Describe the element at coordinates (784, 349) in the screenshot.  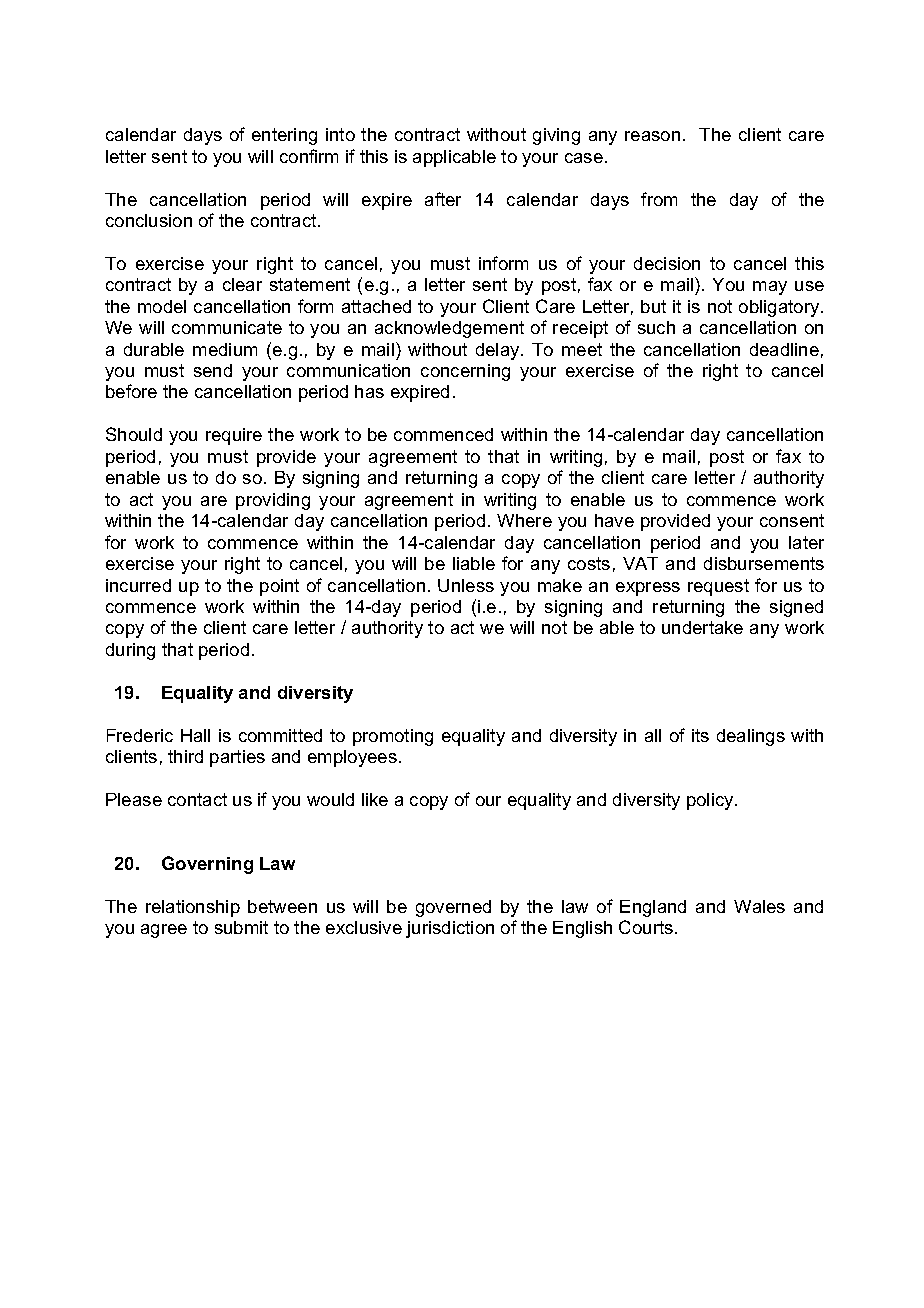
I see `deadline` at that location.
